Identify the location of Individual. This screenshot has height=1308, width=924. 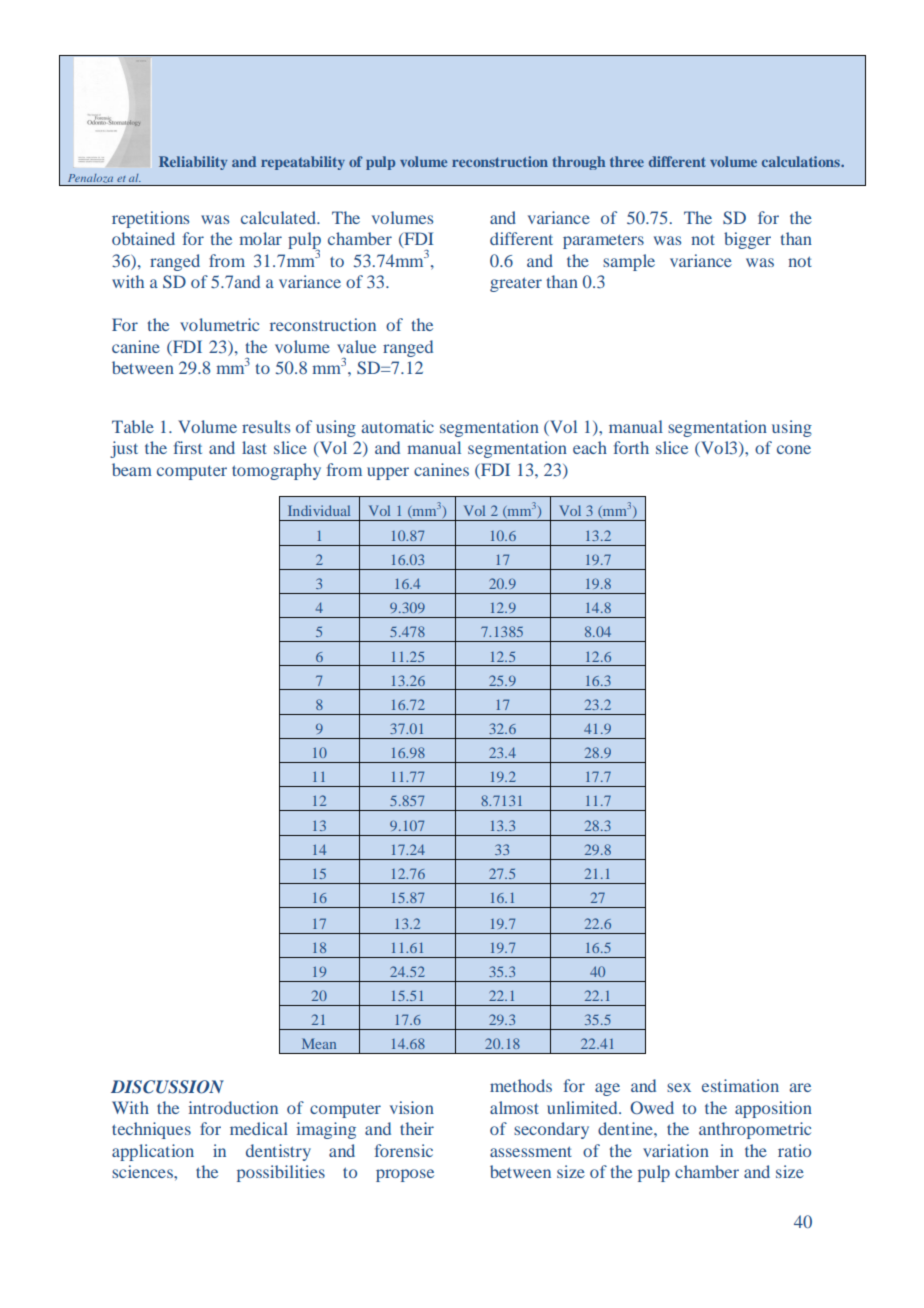
(319, 510).
